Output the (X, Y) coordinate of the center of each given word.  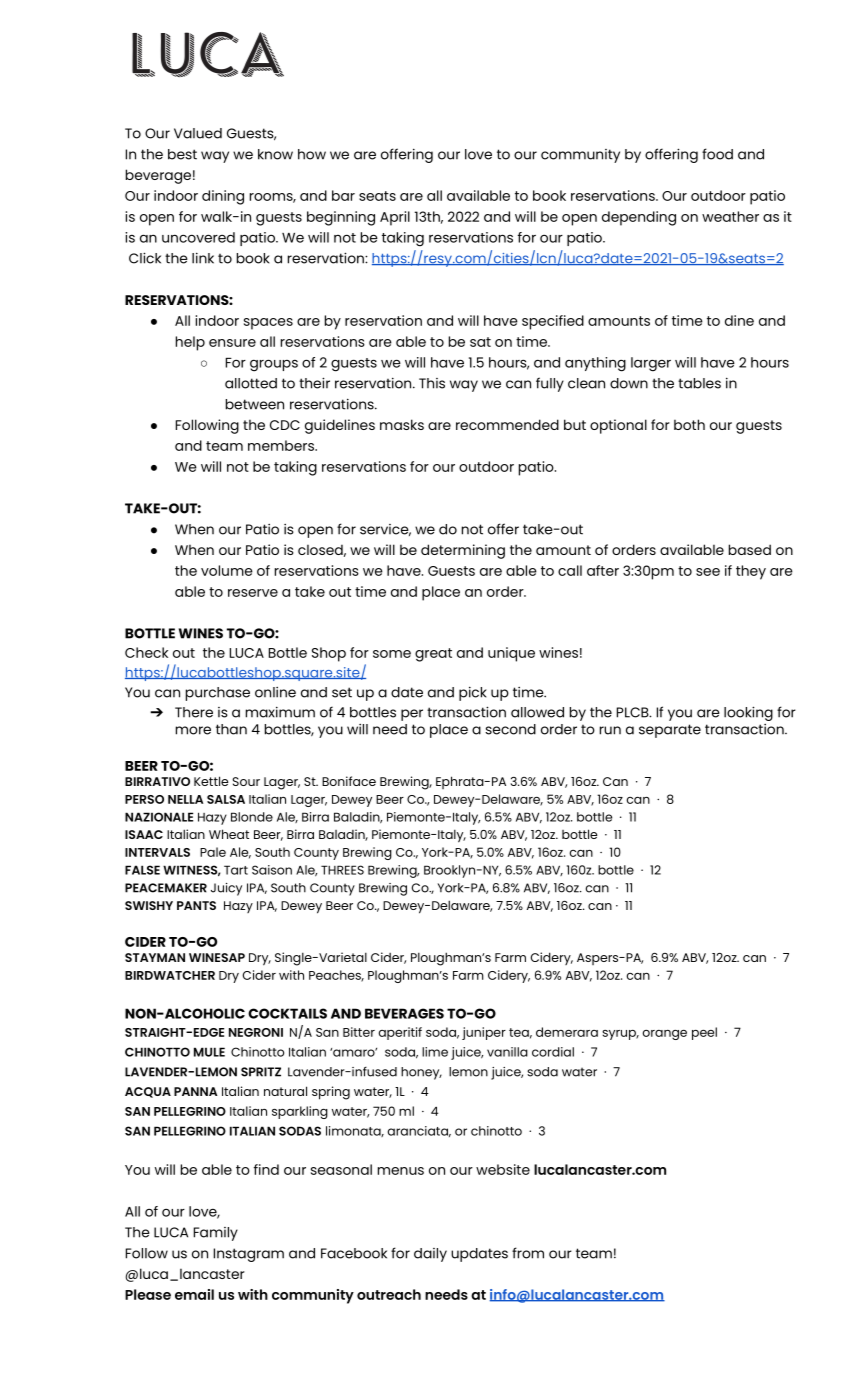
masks (402, 424)
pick (473, 693)
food (717, 154)
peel (704, 1033)
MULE (209, 1052)
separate (670, 731)
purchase (218, 694)
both (689, 424)
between (255, 404)
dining (223, 197)
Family (216, 1234)
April (395, 218)
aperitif (400, 1033)
